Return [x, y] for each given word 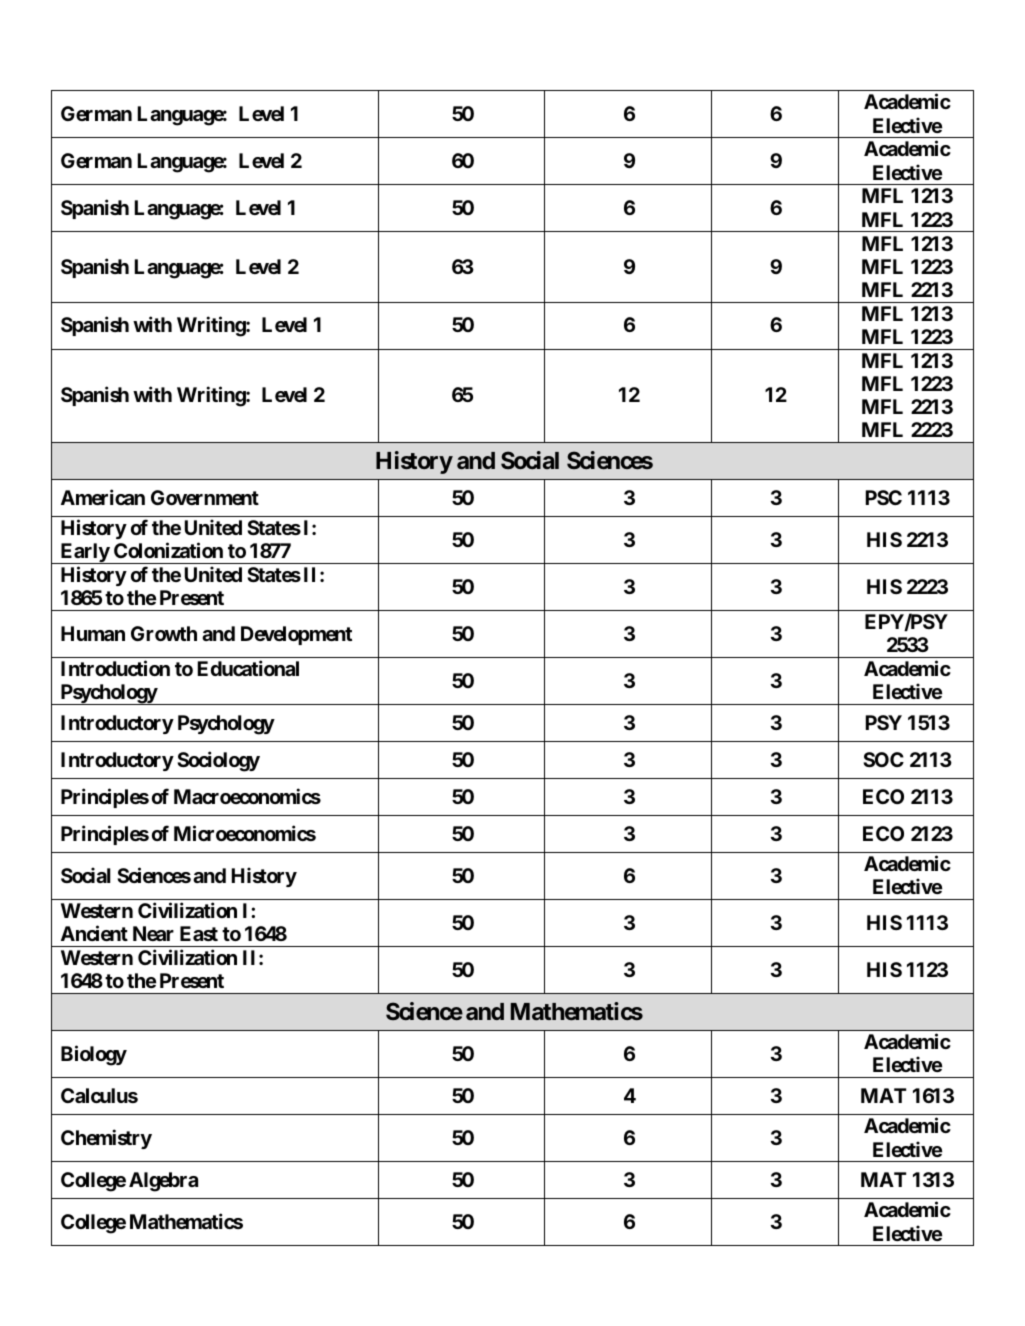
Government [205, 497]
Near [153, 933]
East [199, 933]
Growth [164, 633]
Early [84, 553]
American [103, 497]
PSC [884, 497]
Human [93, 633]
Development [296, 635]
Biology [94, 1055]
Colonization [168, 550]
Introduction [115, 668]
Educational [248, 668]
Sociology [218, 761]
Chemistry [106, 1139]
